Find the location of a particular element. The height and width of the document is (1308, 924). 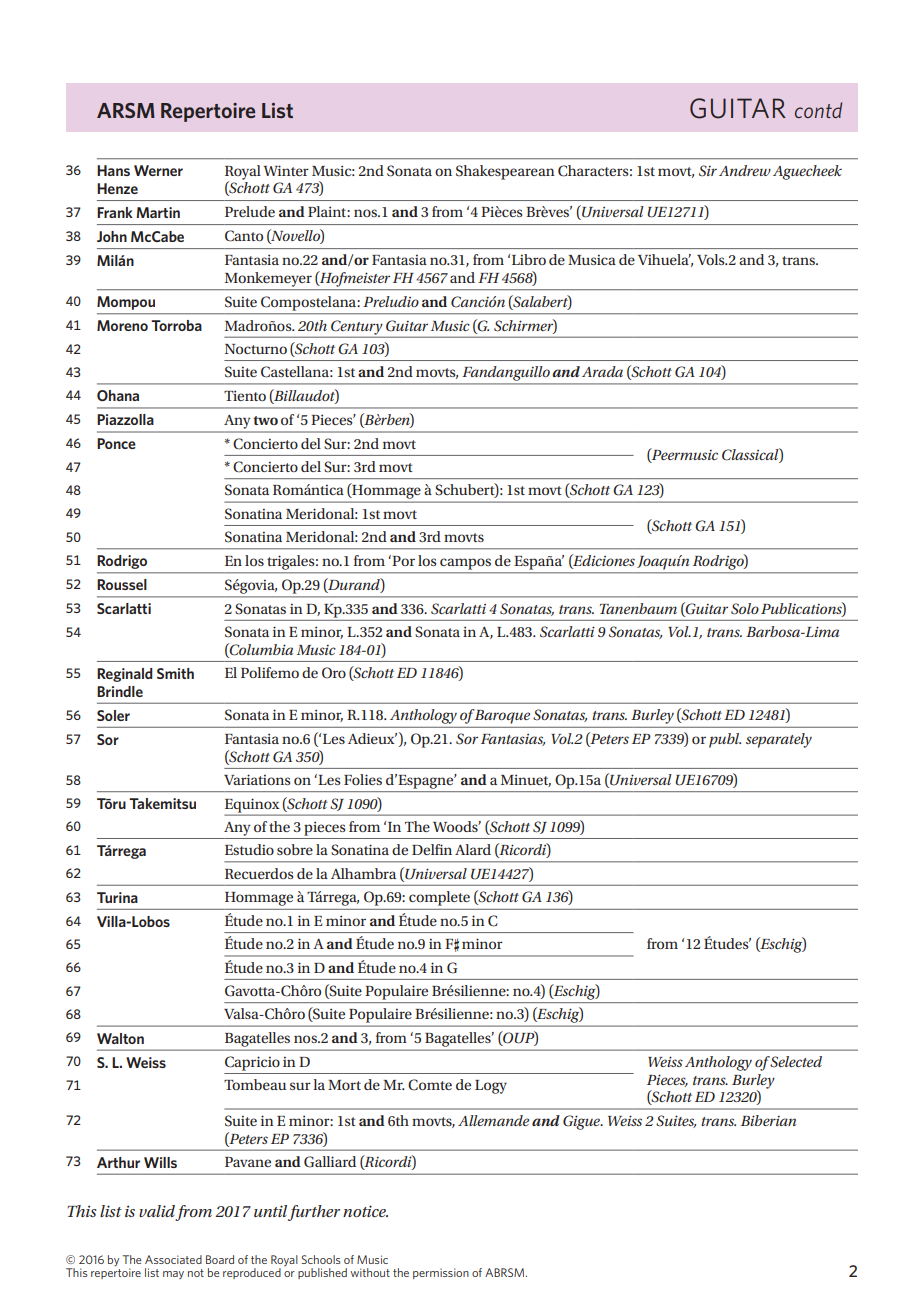

complete is located at coordinates (439, 898).
